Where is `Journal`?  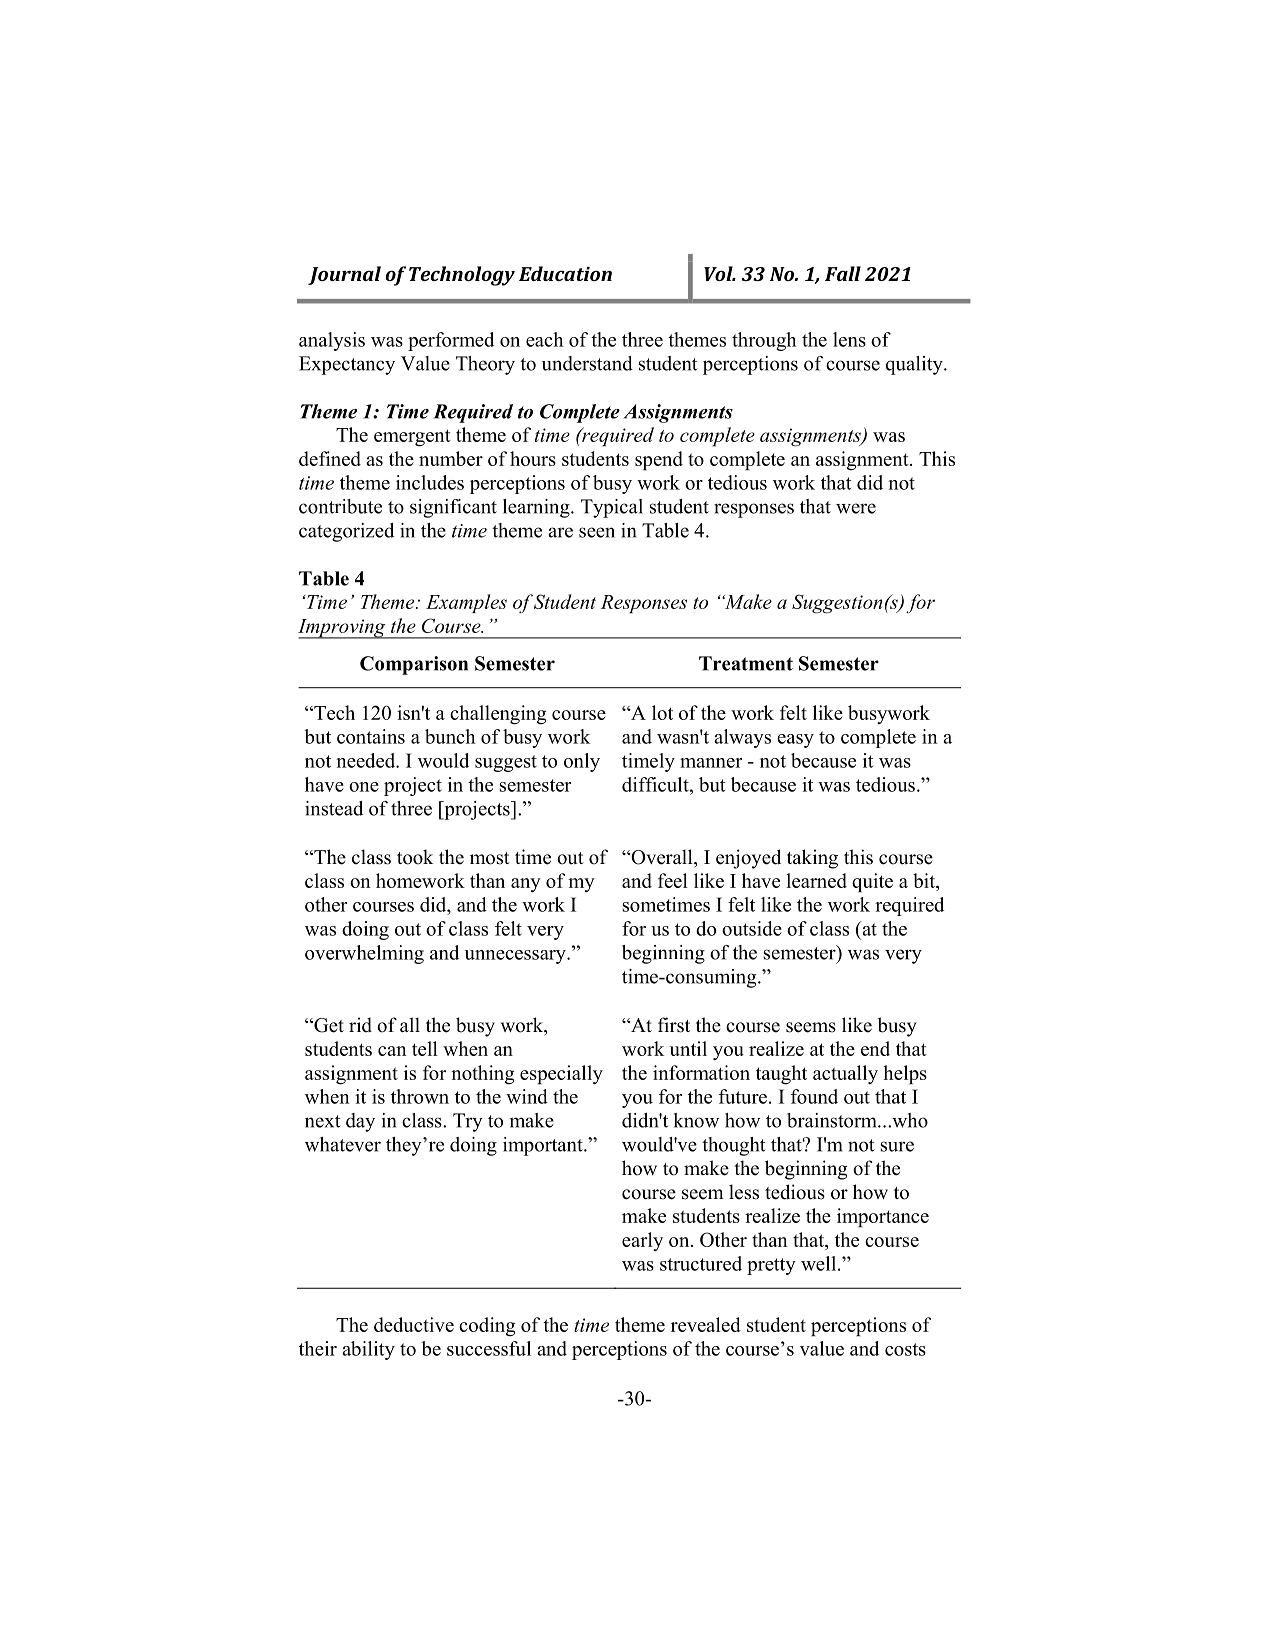 Journal is located at coordinates (344, 275).
